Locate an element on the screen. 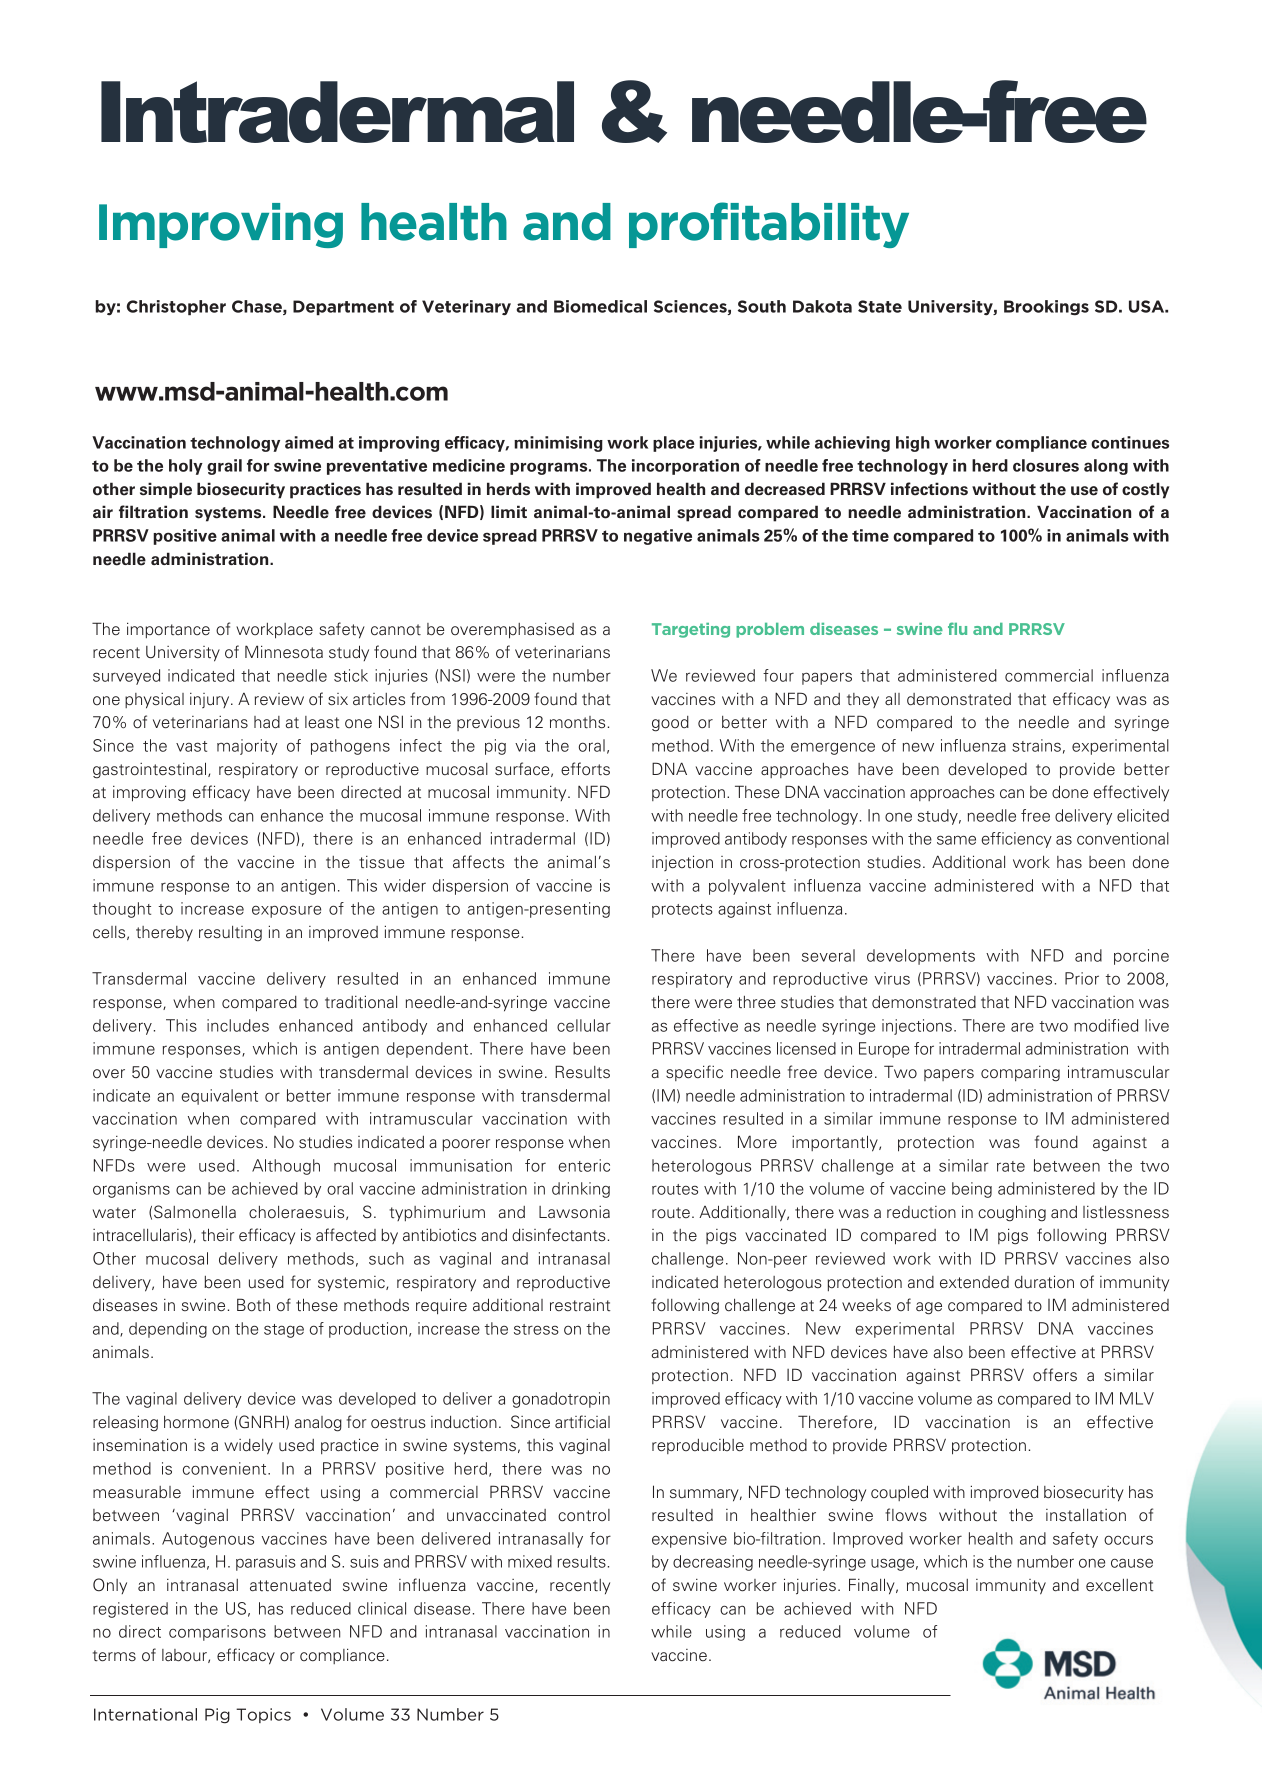 This screenshot has width=1262, height=1785. Brookings is located at coordinates (1046, 308).
